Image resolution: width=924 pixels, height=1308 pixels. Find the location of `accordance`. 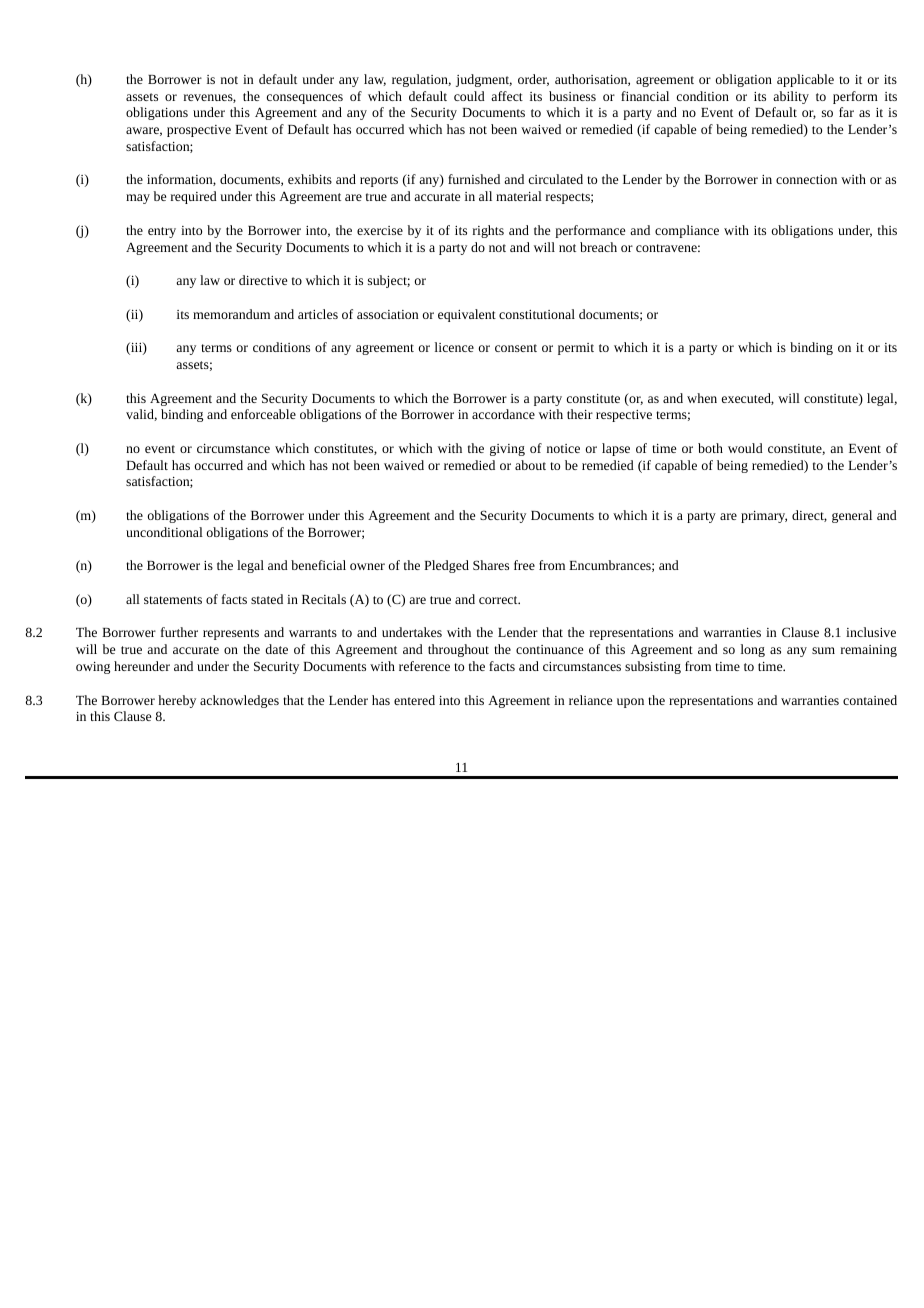

accordance is located at coordinates (503, 414).
